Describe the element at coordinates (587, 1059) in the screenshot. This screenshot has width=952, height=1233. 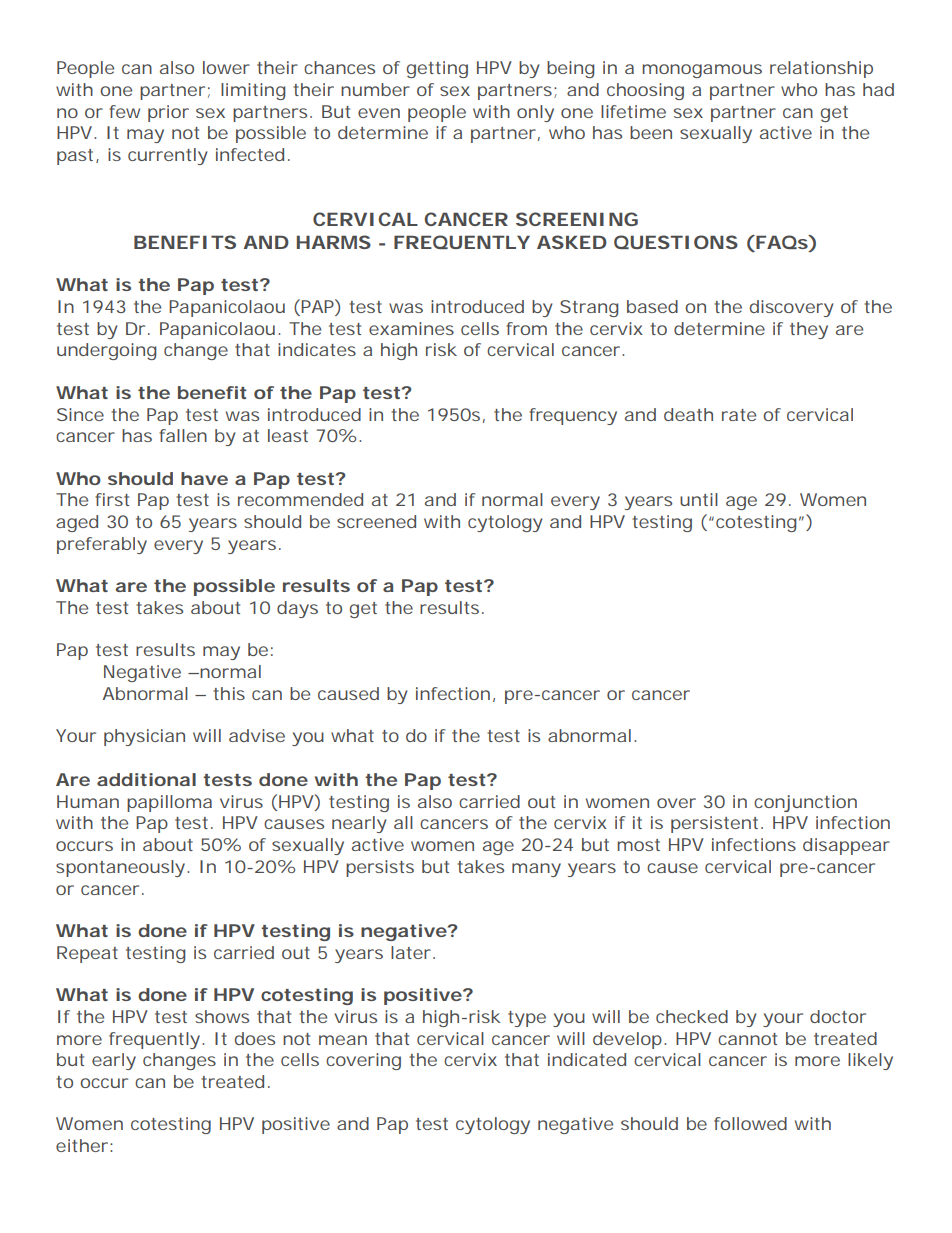
I see `indicated` at that location.
